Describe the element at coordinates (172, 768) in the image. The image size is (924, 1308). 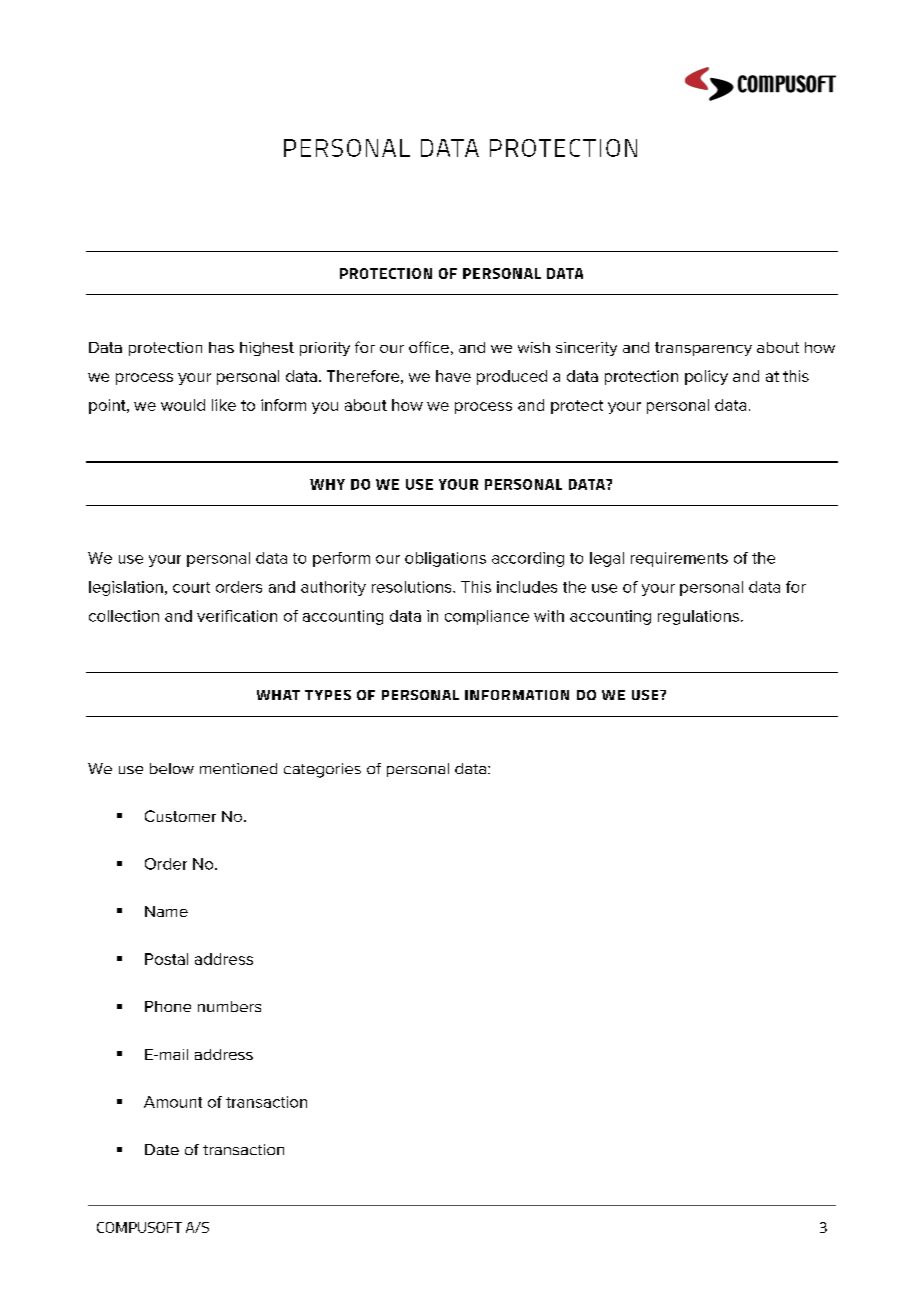
I see `below` at that location.
